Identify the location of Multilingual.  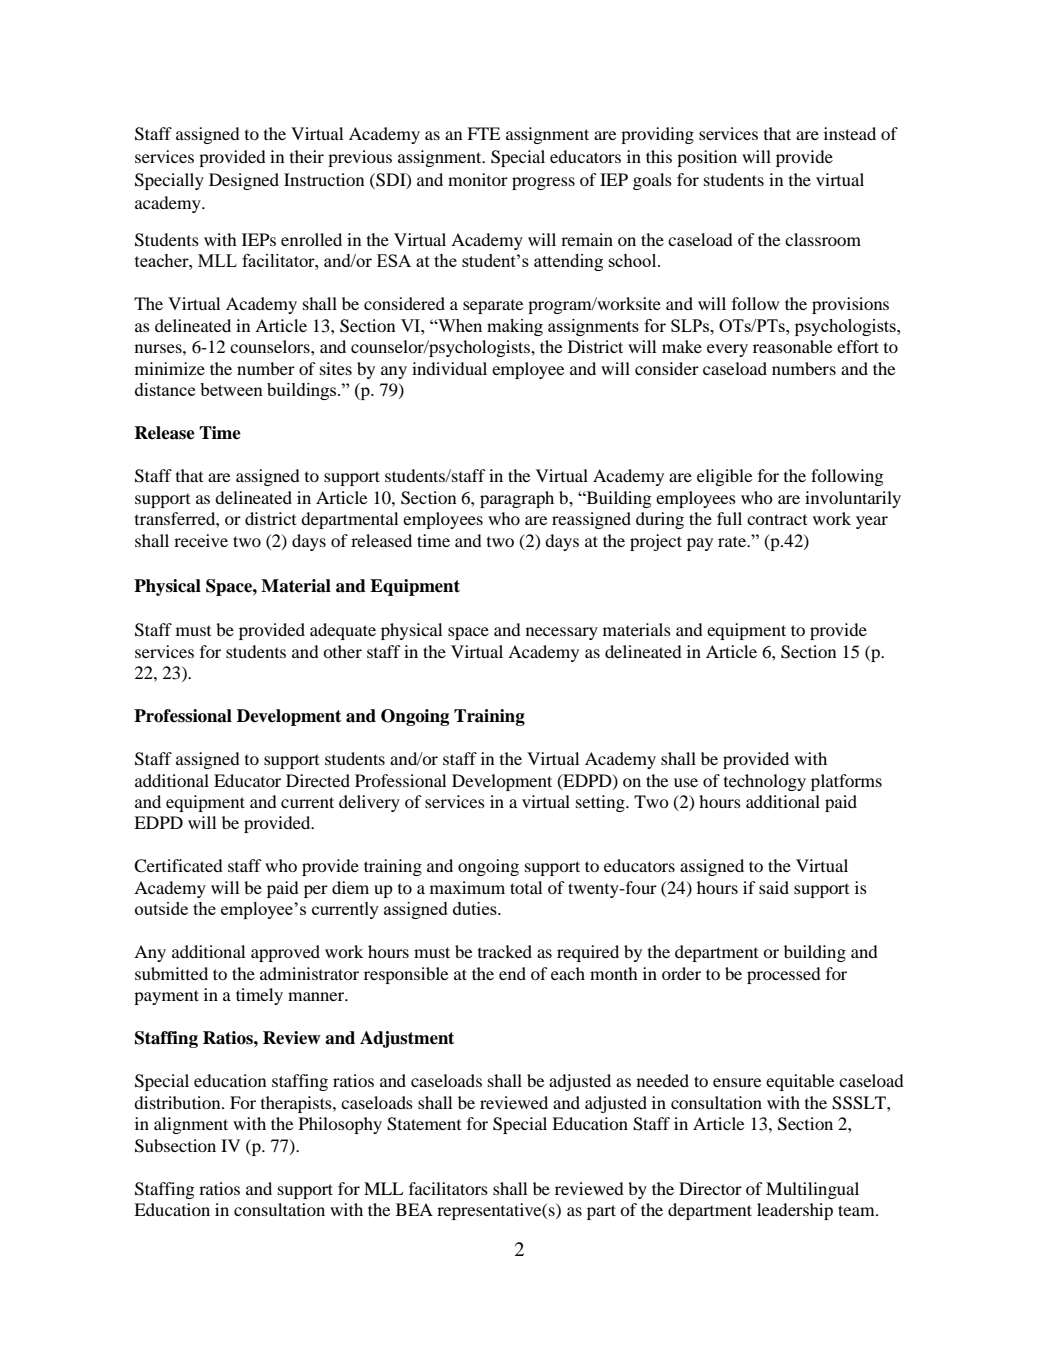
(812, 1190).
